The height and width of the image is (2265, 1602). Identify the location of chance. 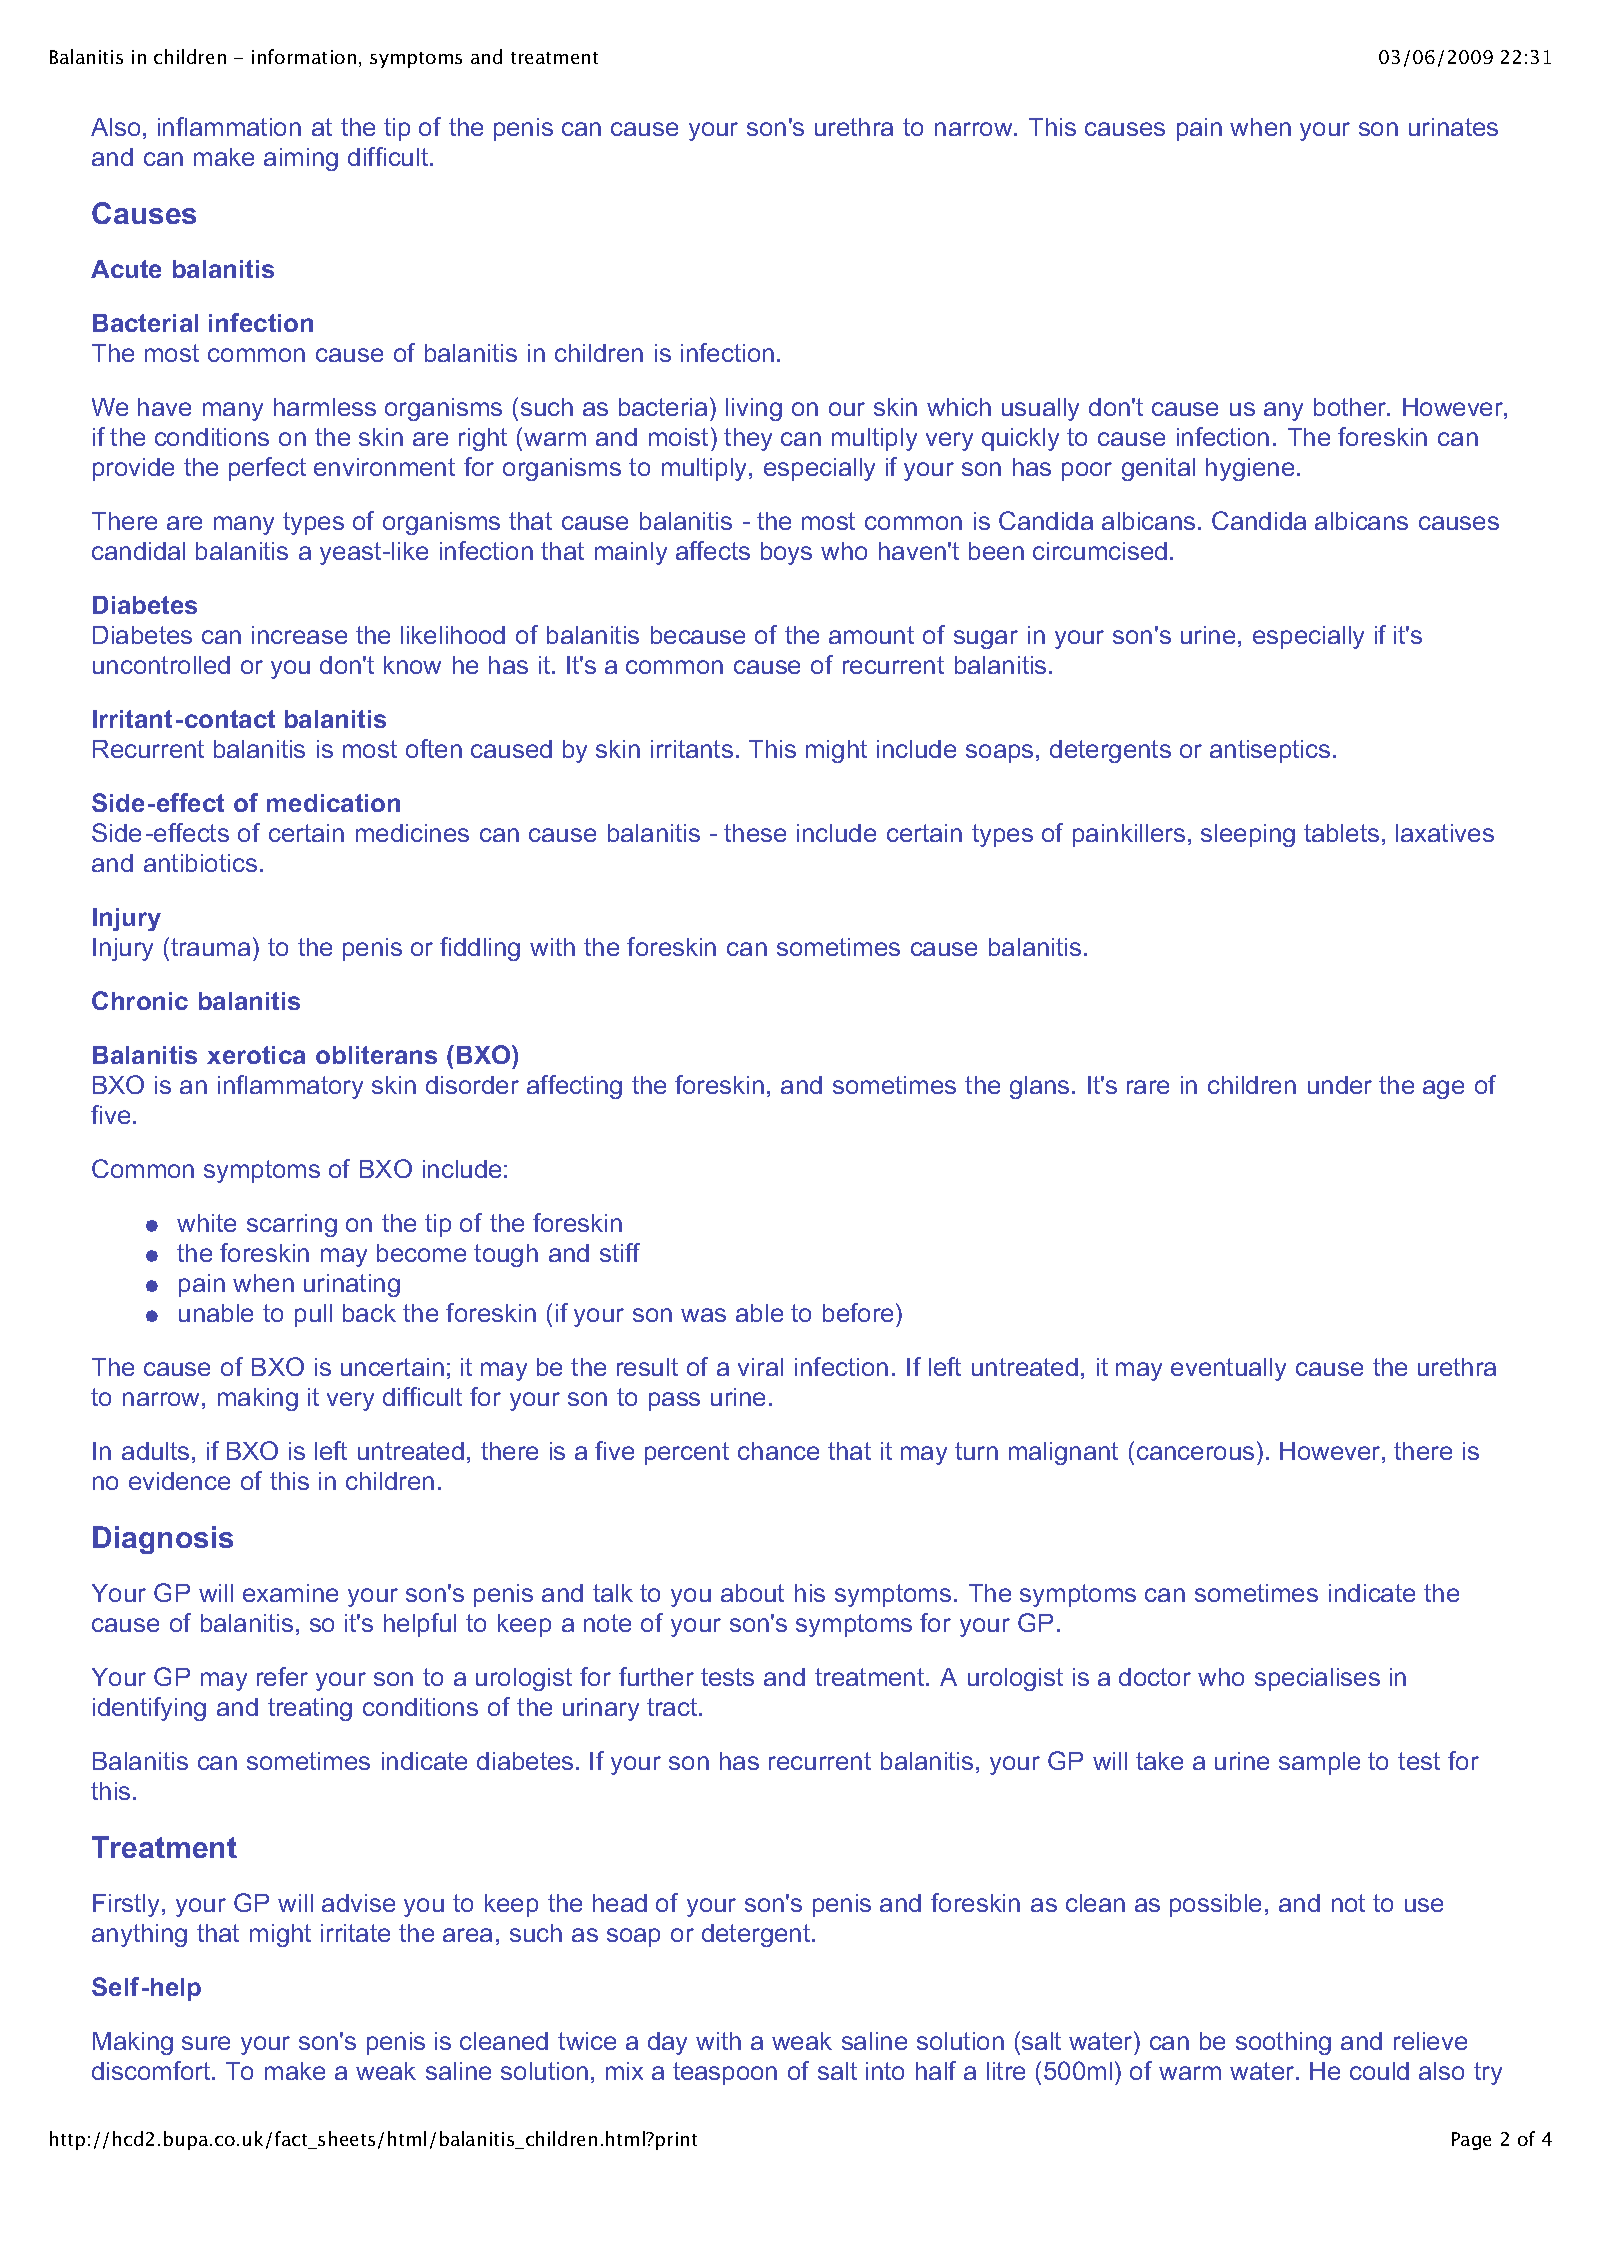
(778, 1451).
